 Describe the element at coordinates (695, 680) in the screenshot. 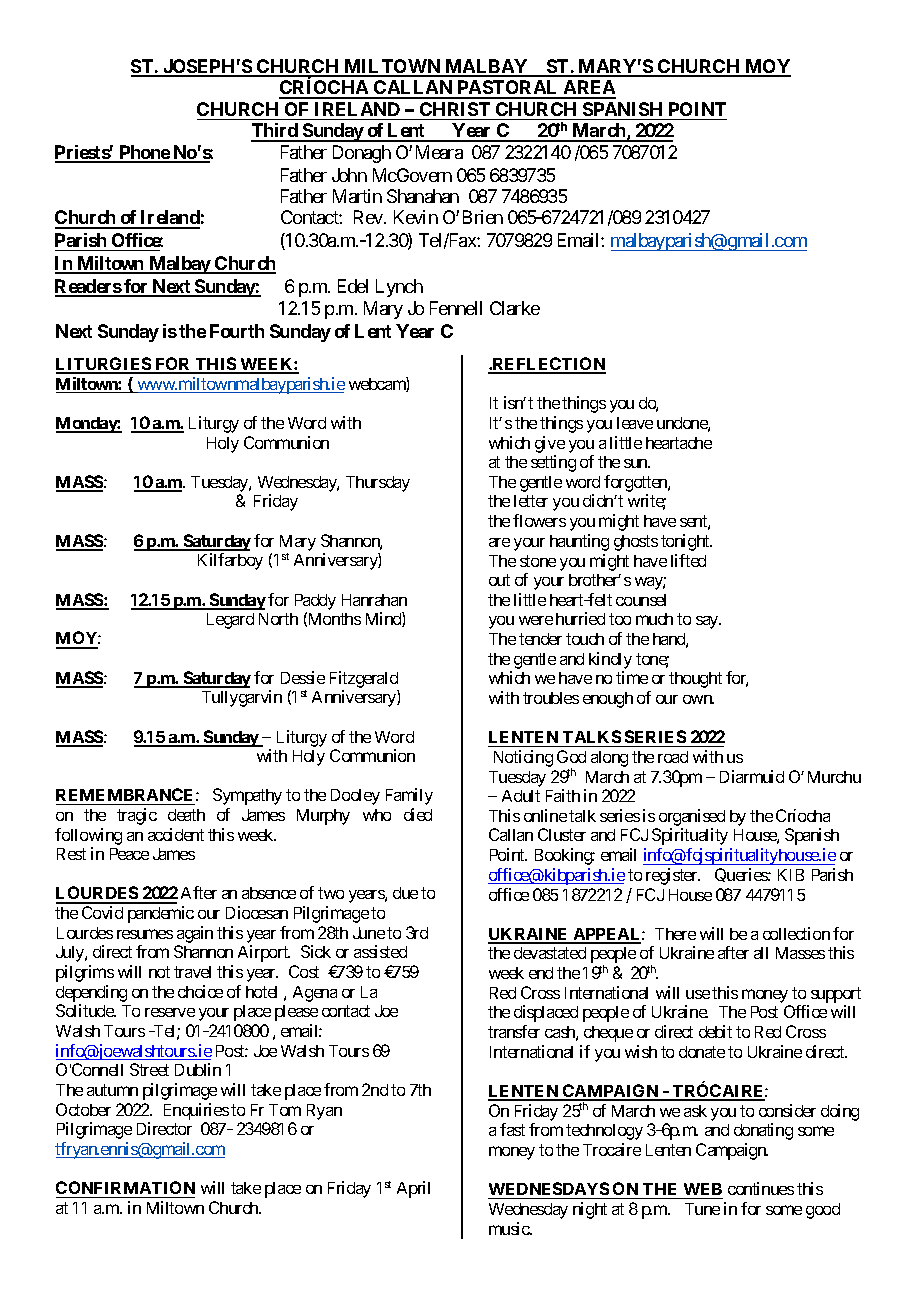

I see `thought` at that location.
